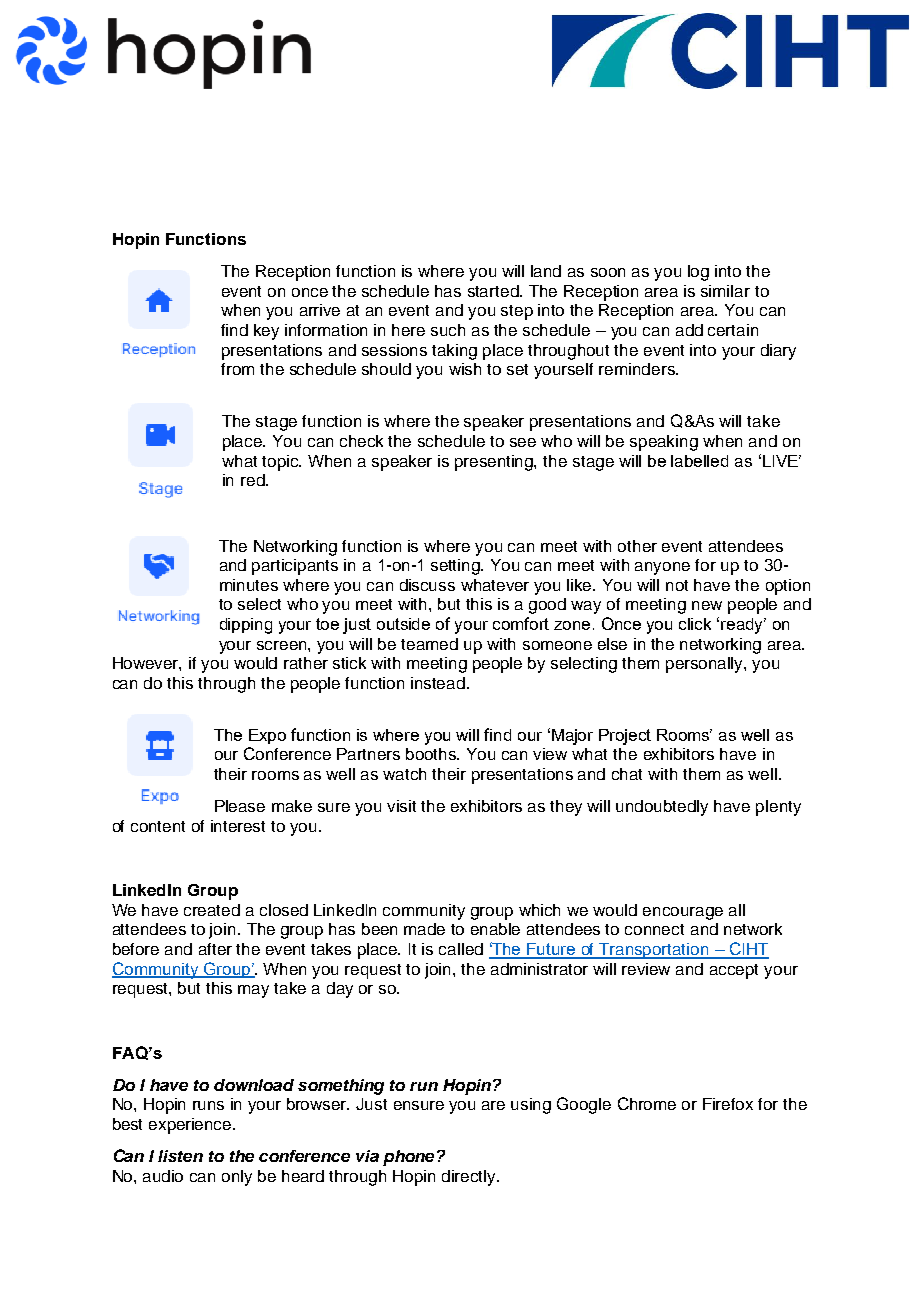  I want to click on booths, so click(432, 754).
